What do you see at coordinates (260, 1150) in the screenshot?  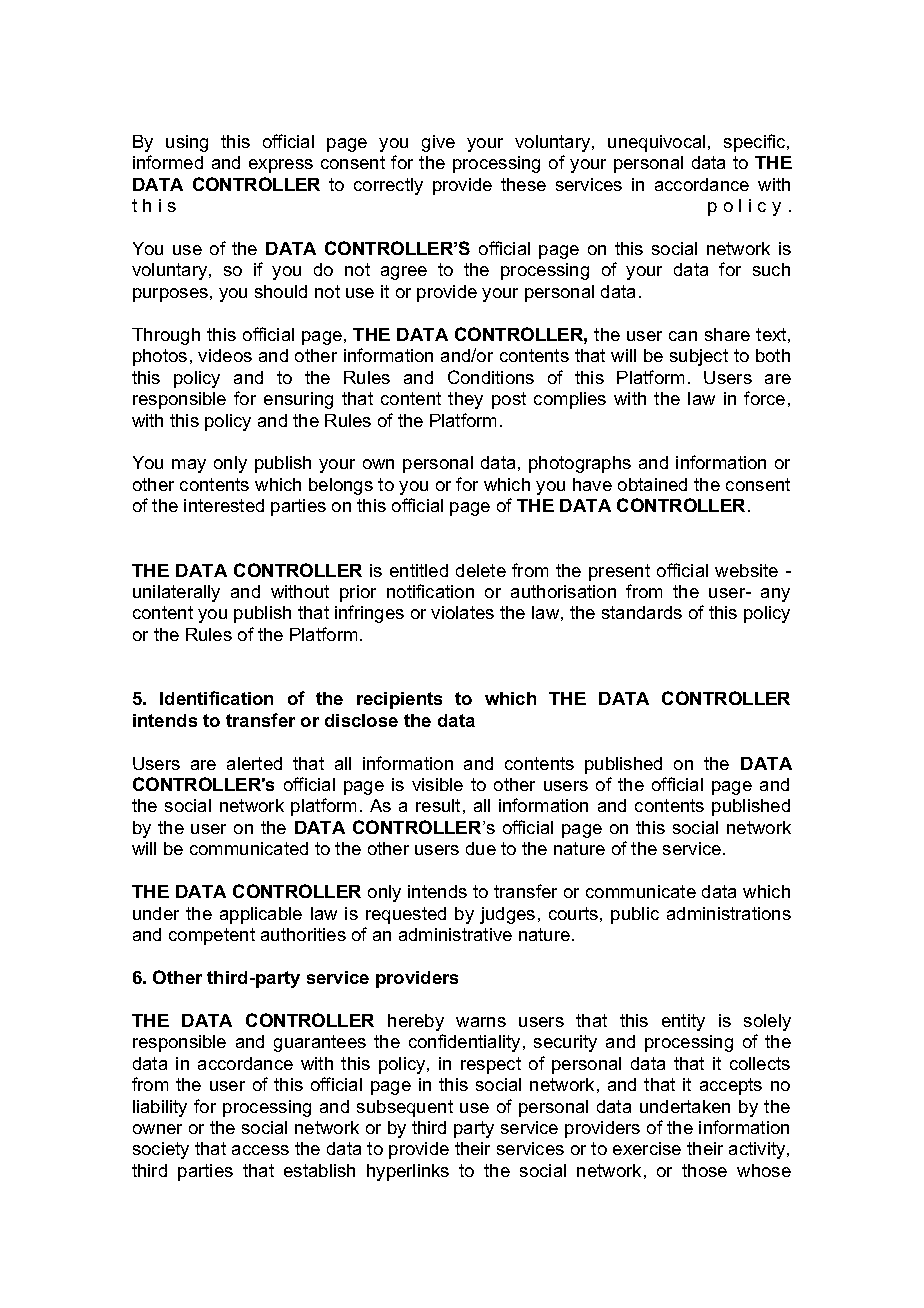 I see `access` at bounding box center [260, 1150].
